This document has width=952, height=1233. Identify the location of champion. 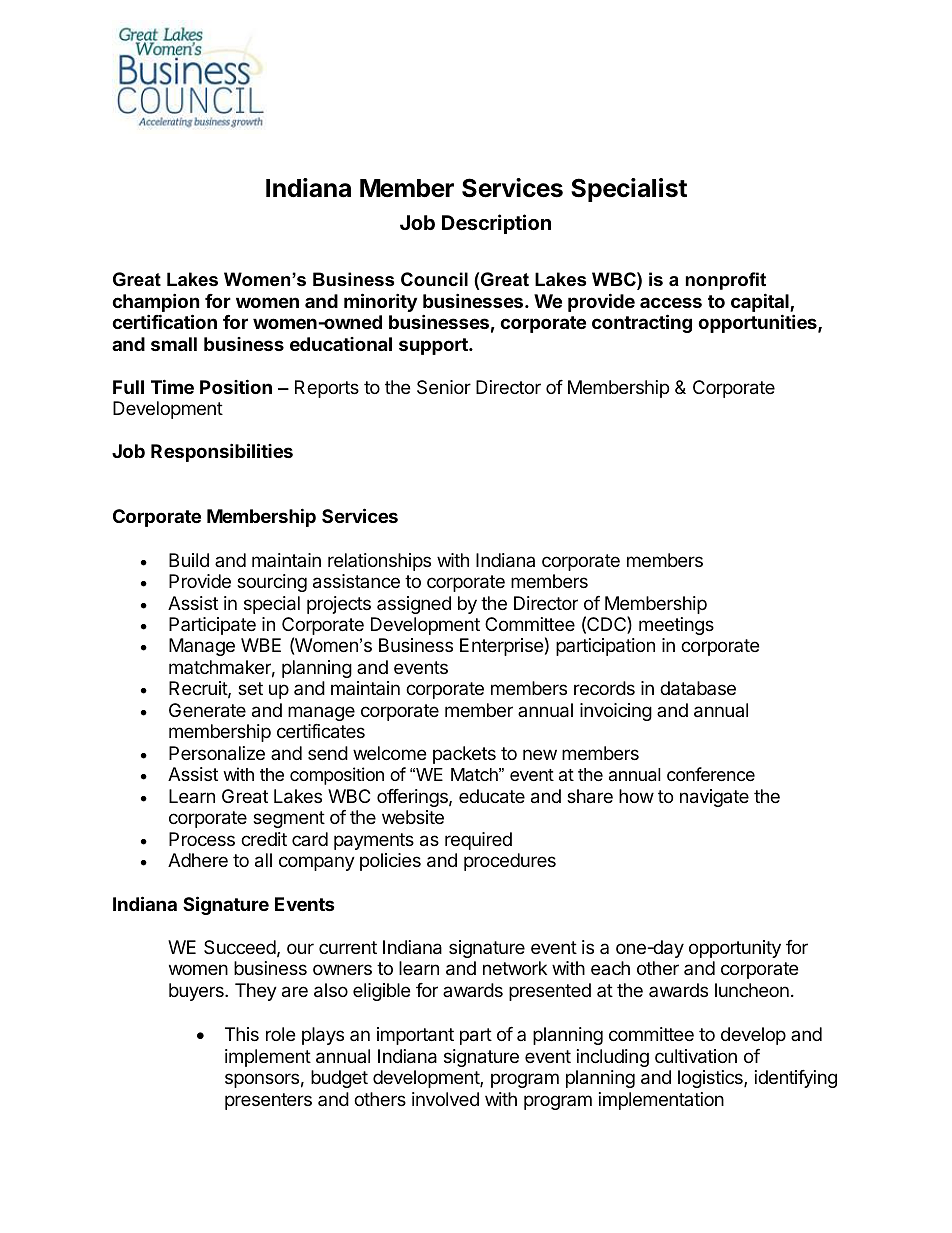
(156, 304).
